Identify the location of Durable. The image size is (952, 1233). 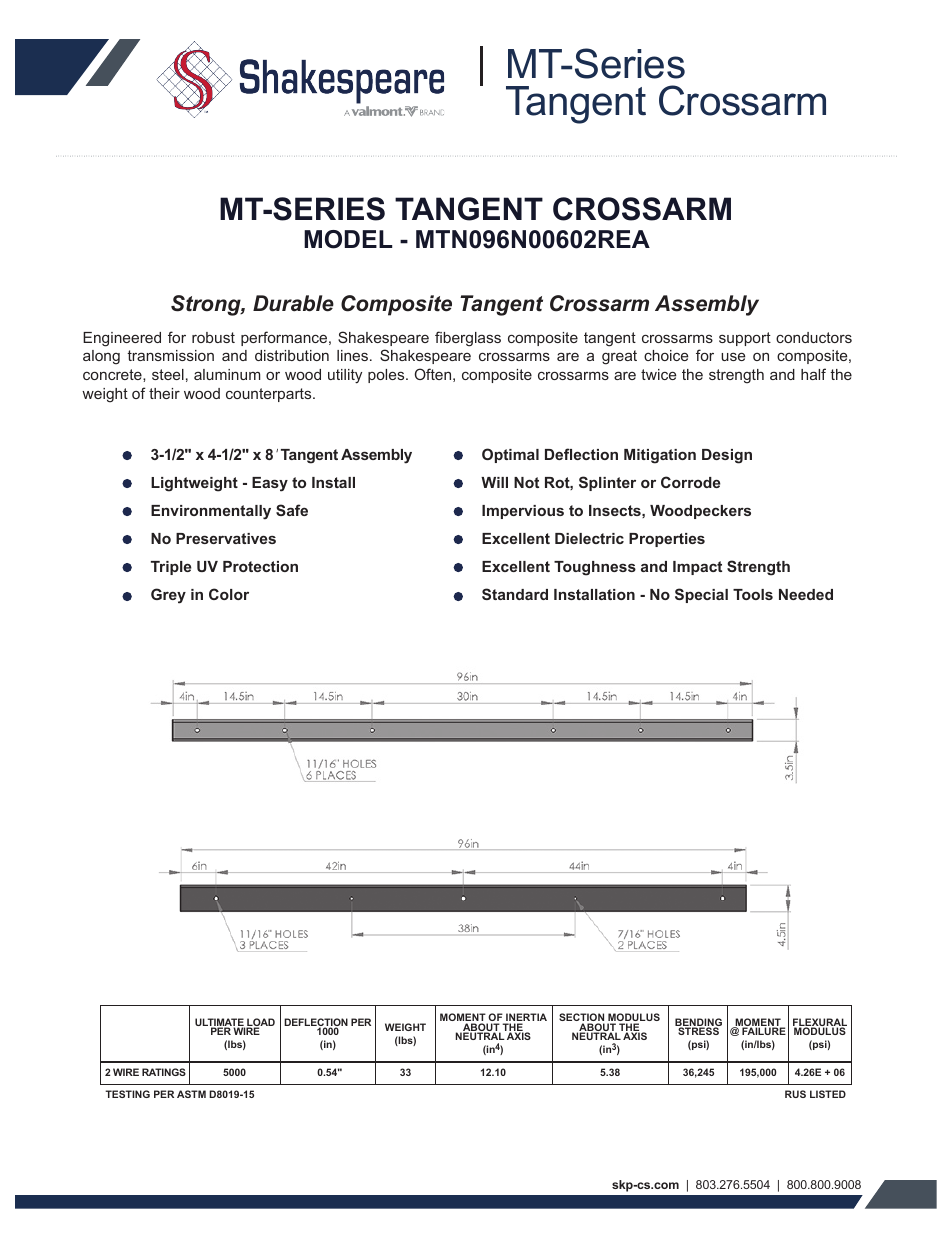
(293, 303).
